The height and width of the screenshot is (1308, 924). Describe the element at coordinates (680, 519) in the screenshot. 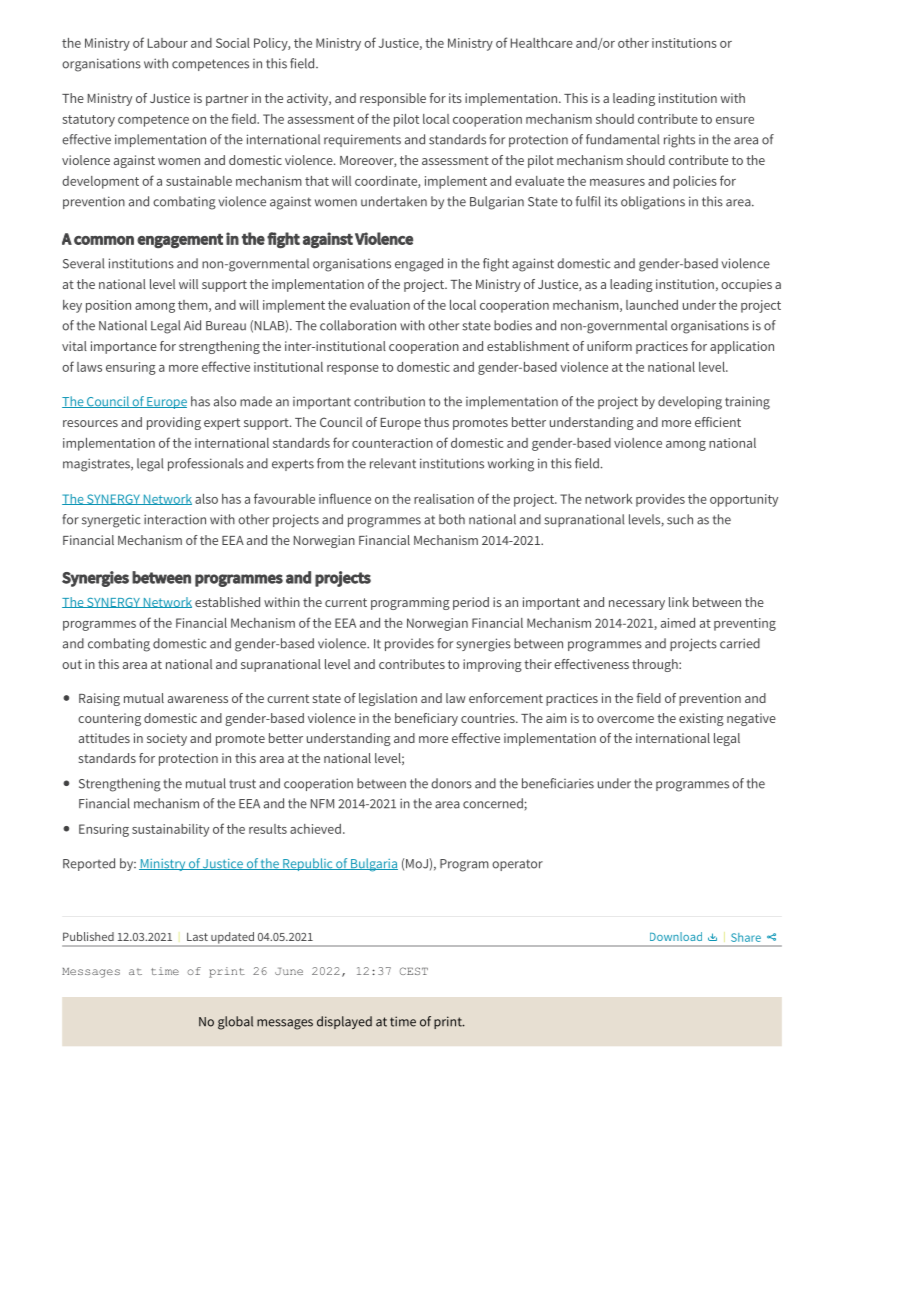

I see `such` at that location.
